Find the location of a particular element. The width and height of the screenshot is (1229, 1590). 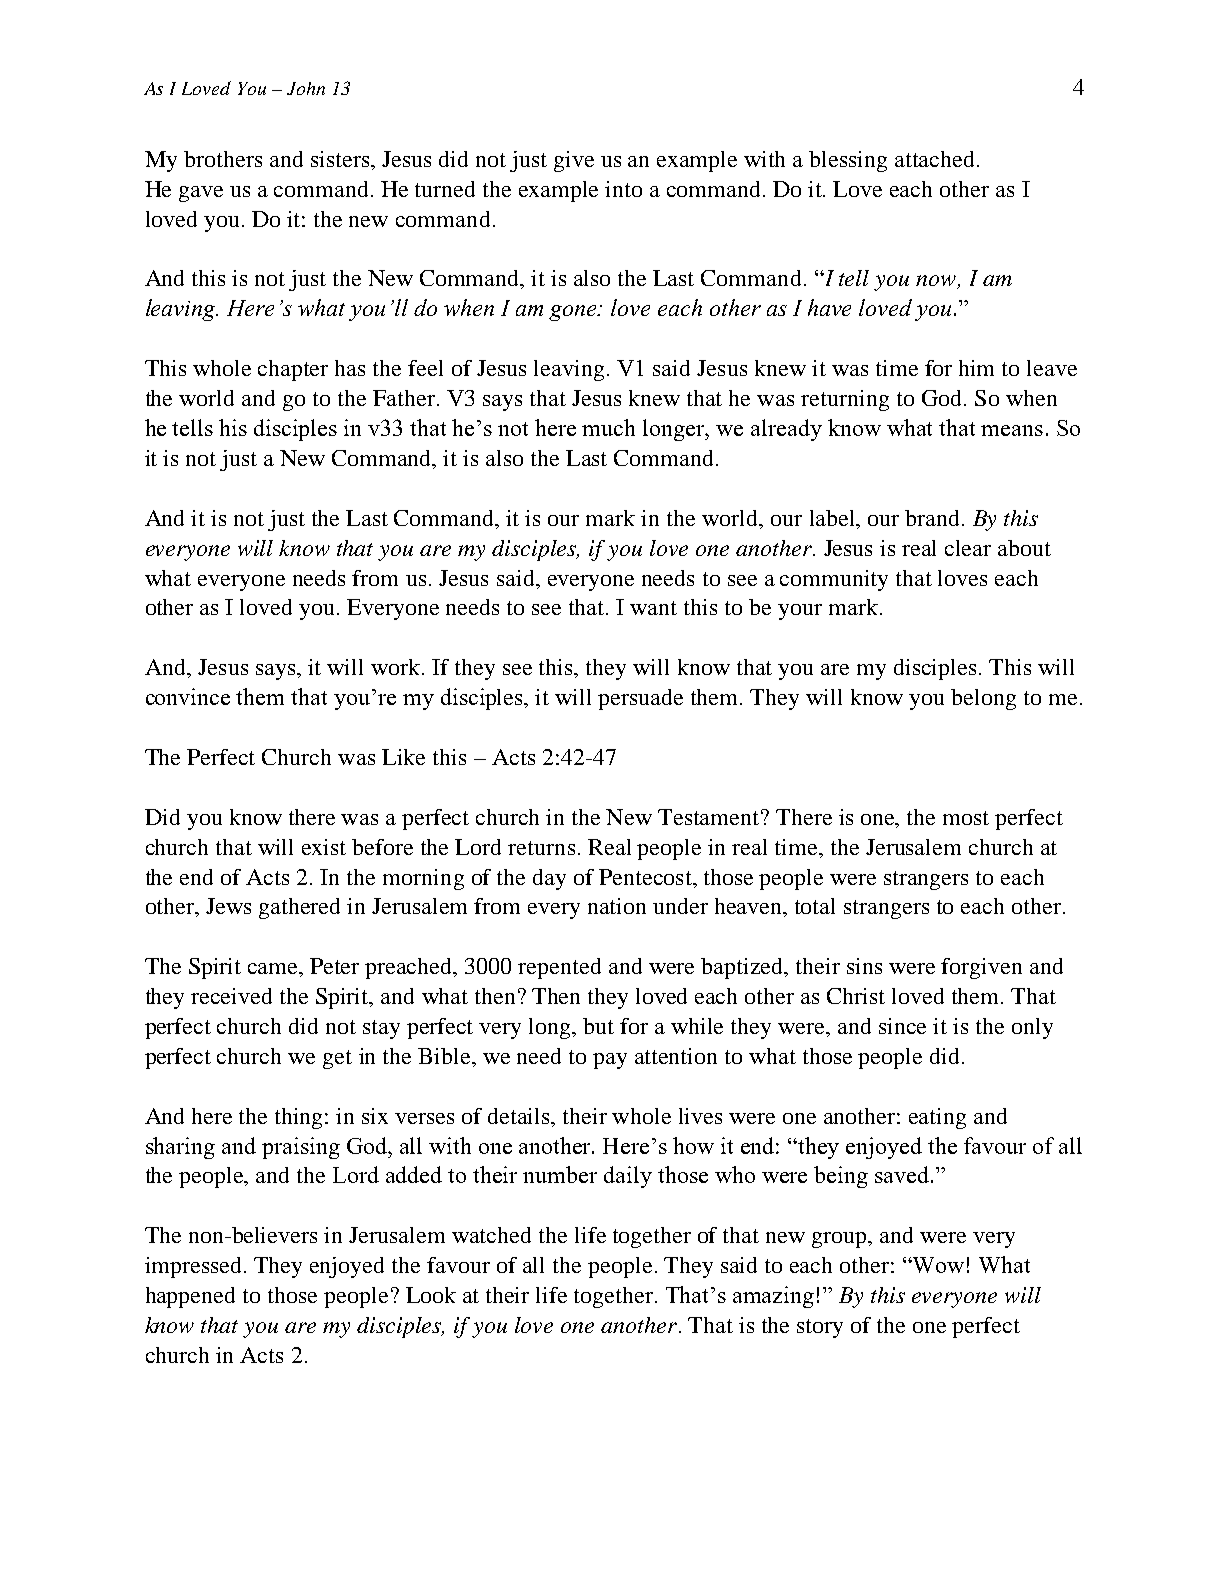

since is located at coordinates (902, 1026).
